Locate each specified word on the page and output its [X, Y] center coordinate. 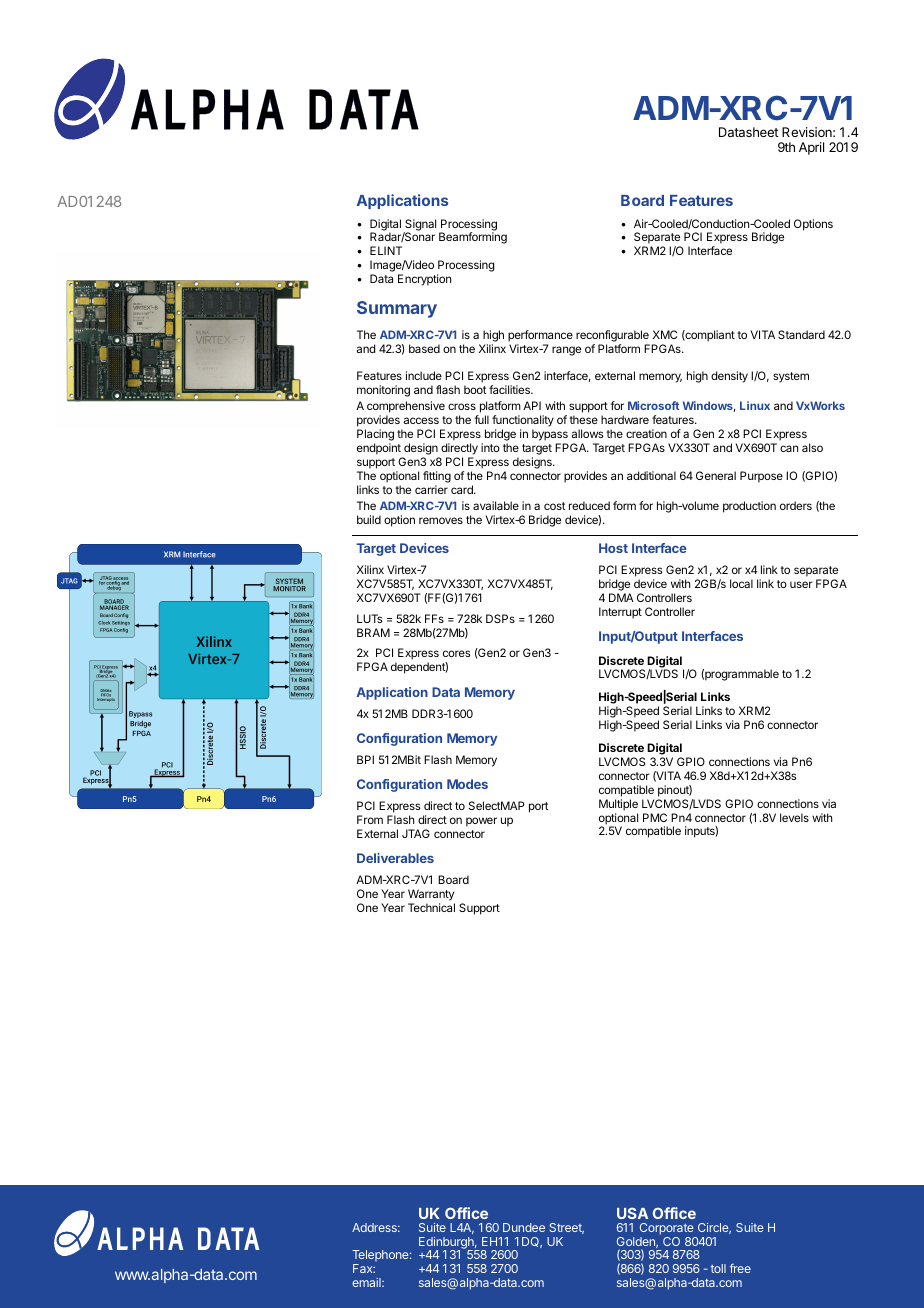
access [421, 420]
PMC [655, 817]
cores [456, 653]
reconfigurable [612, 336]
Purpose [761, 477]
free [740, 1268]
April [811, 148]
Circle [714, 1228]
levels [794, 817]
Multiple [618, 805]
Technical [431, 907]
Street [566, 1228]
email [367, 1282]
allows [587, 433]
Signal [420, 226]
